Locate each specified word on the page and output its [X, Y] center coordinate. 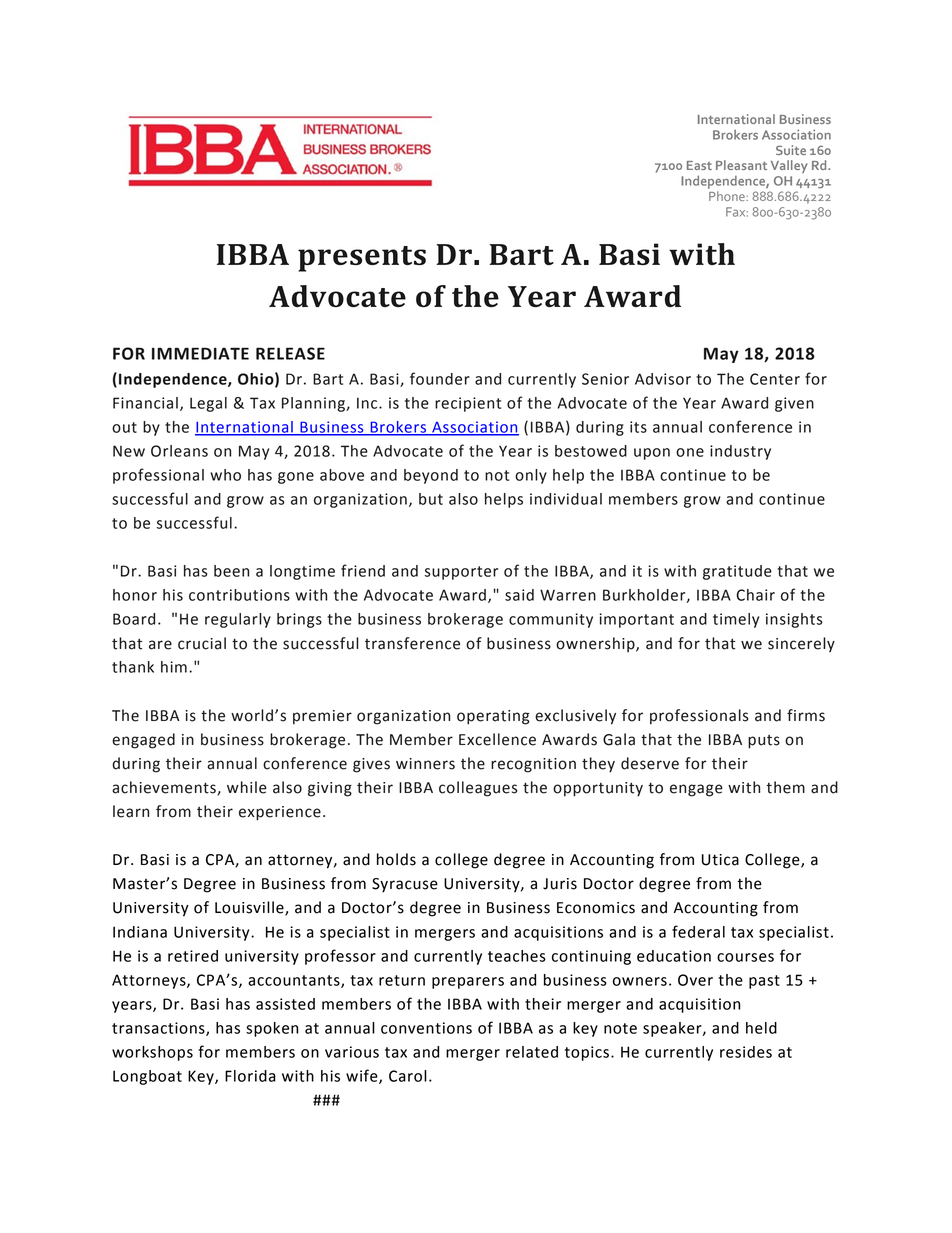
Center [775, 379]
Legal [208, 404]
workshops [152, 1053]
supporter [461, 573]
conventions [426, 1028]
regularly [238, 620]
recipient [468, 404]
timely [736, 620]
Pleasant [741, 165]
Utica [720, 860]
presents [362, 259]
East [699, 165]
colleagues [478, 789]
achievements [165, 788]
